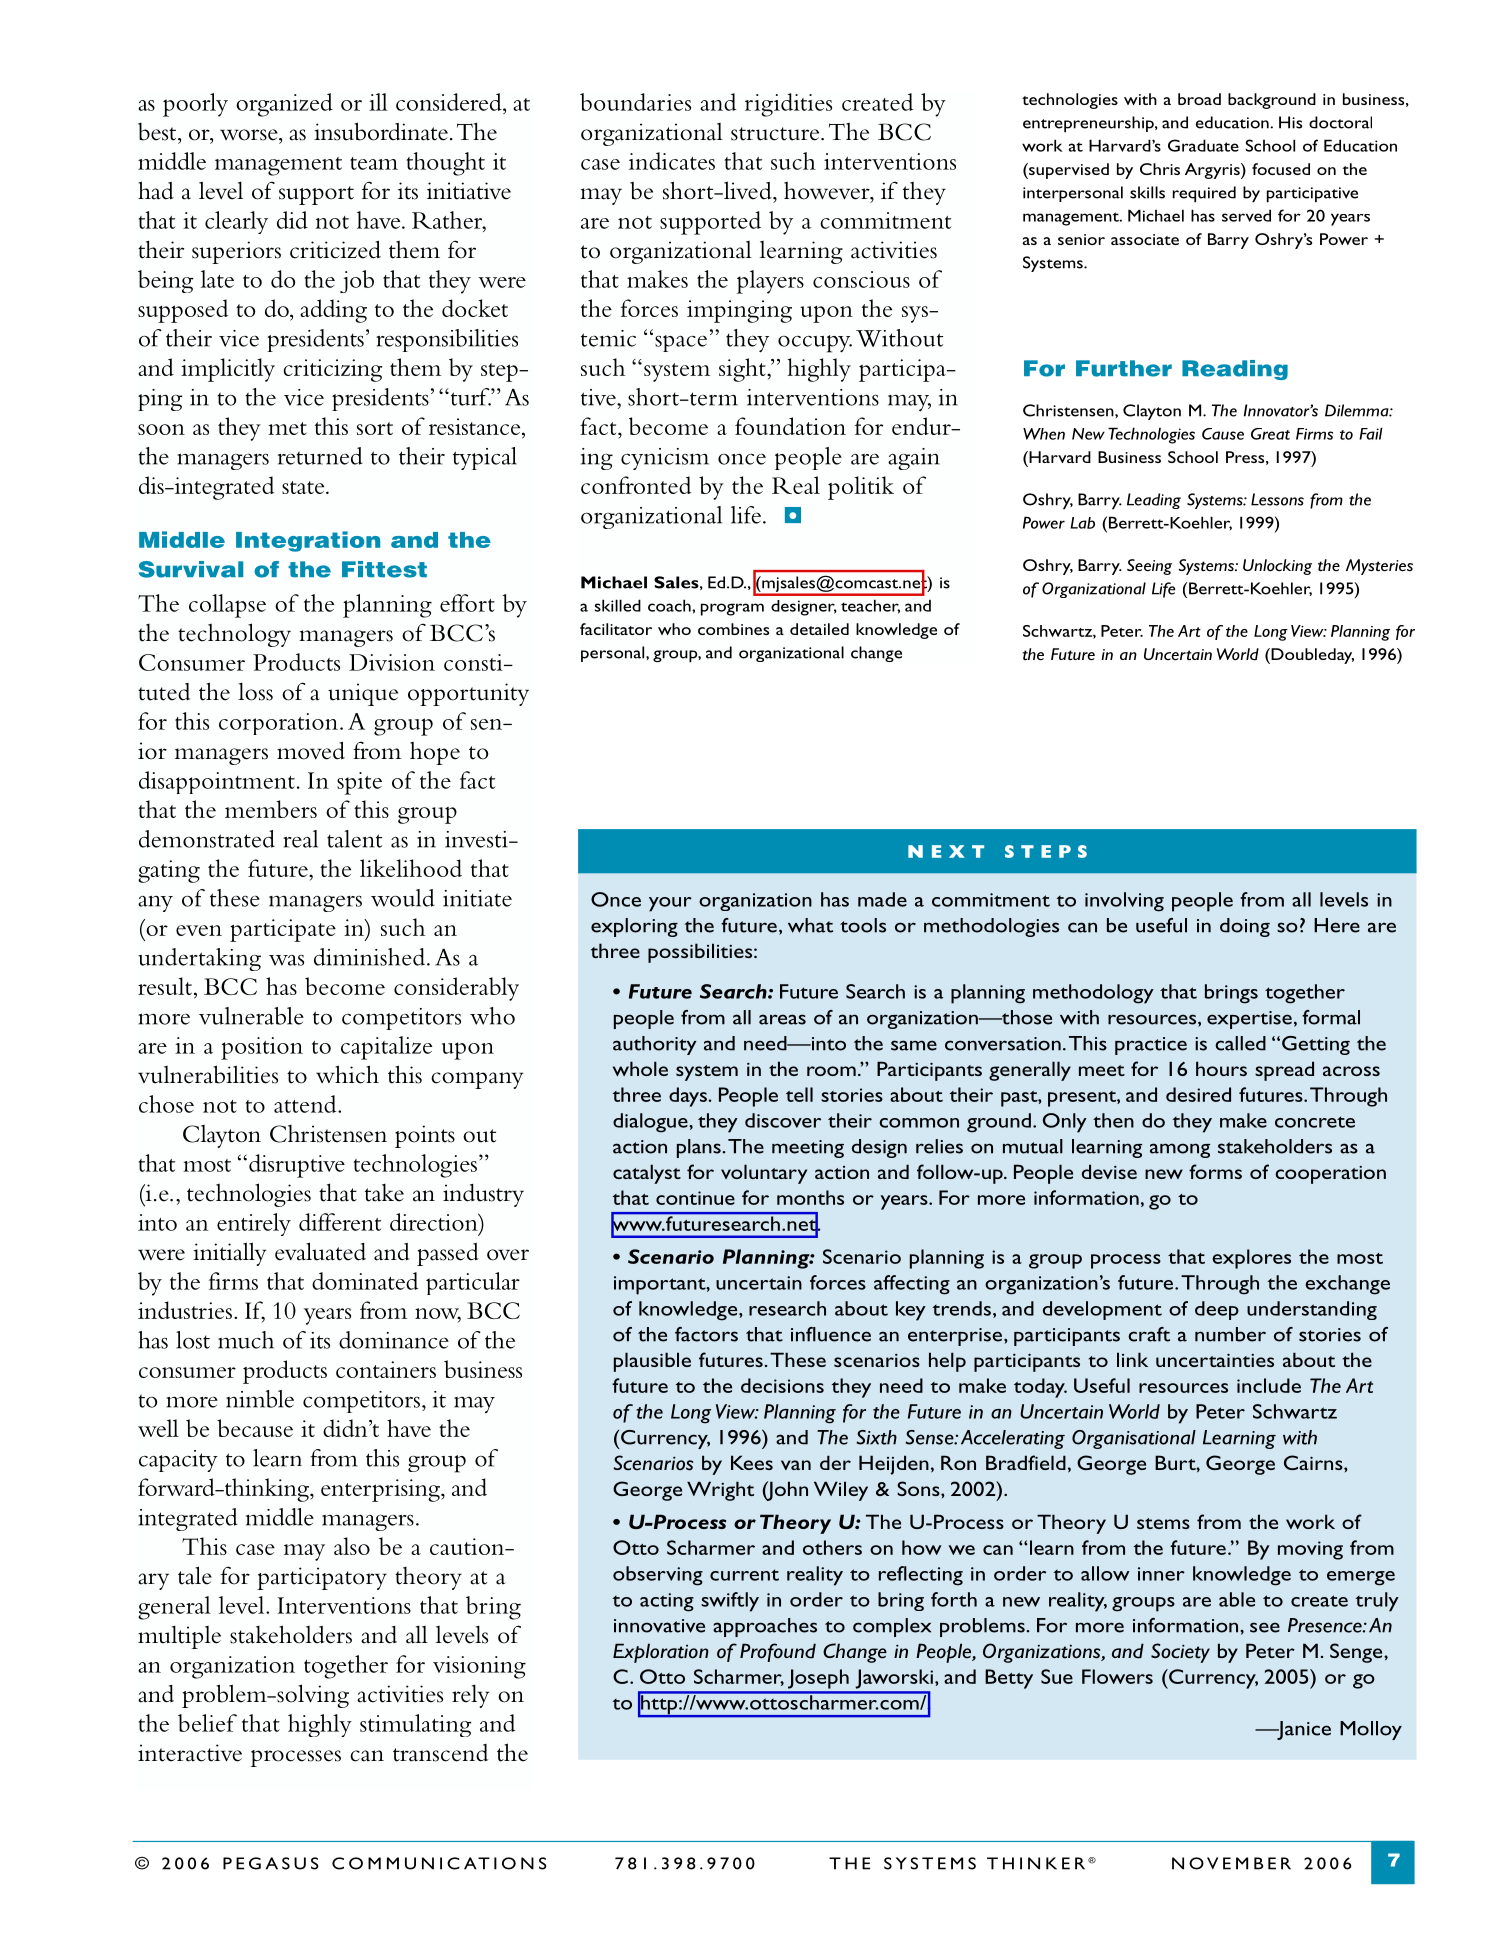  Describe the element at coordinates (207, 1723) in the page. I see `belief` at that location.
